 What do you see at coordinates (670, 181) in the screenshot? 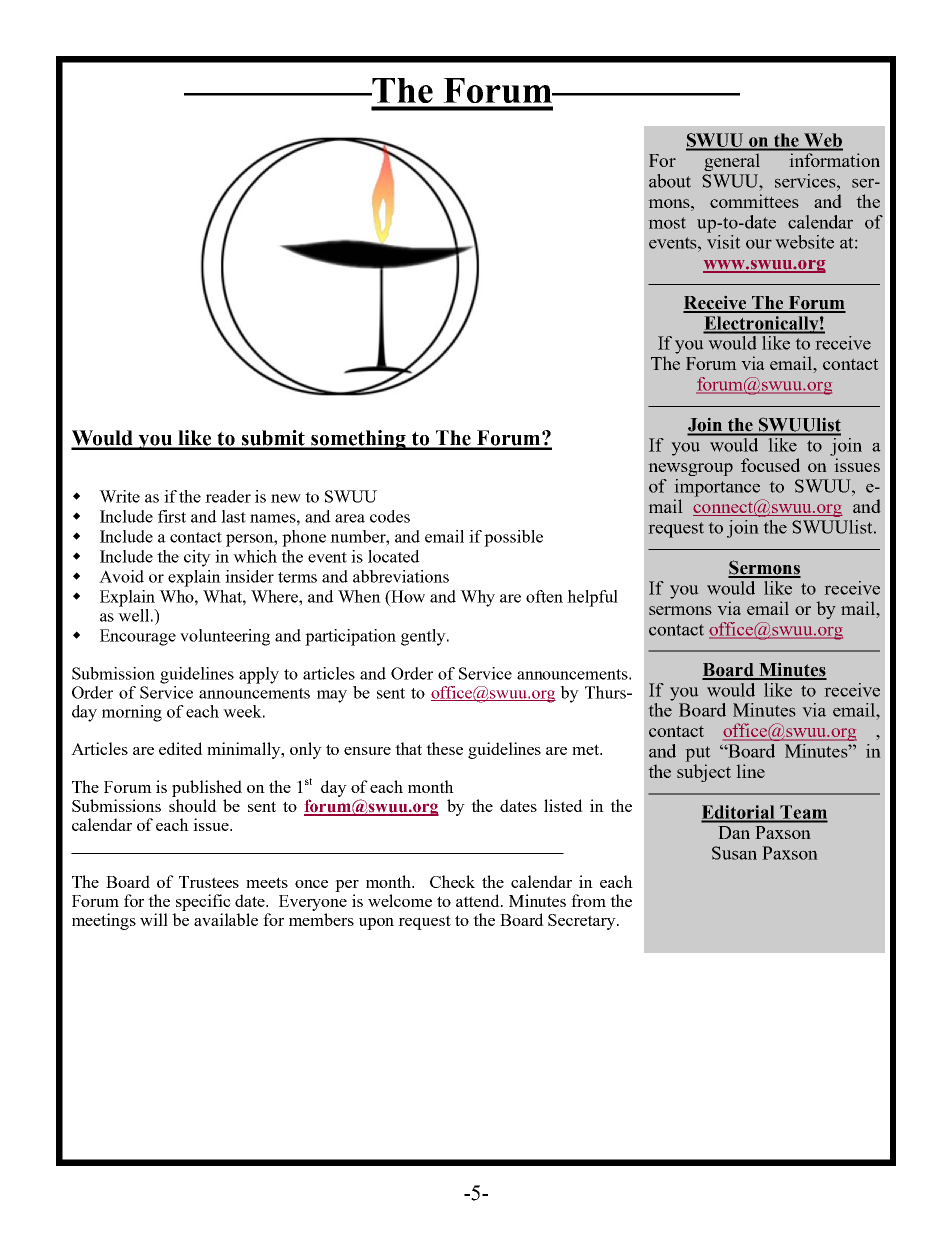
I see `about` at bounding box center [670, 181].
